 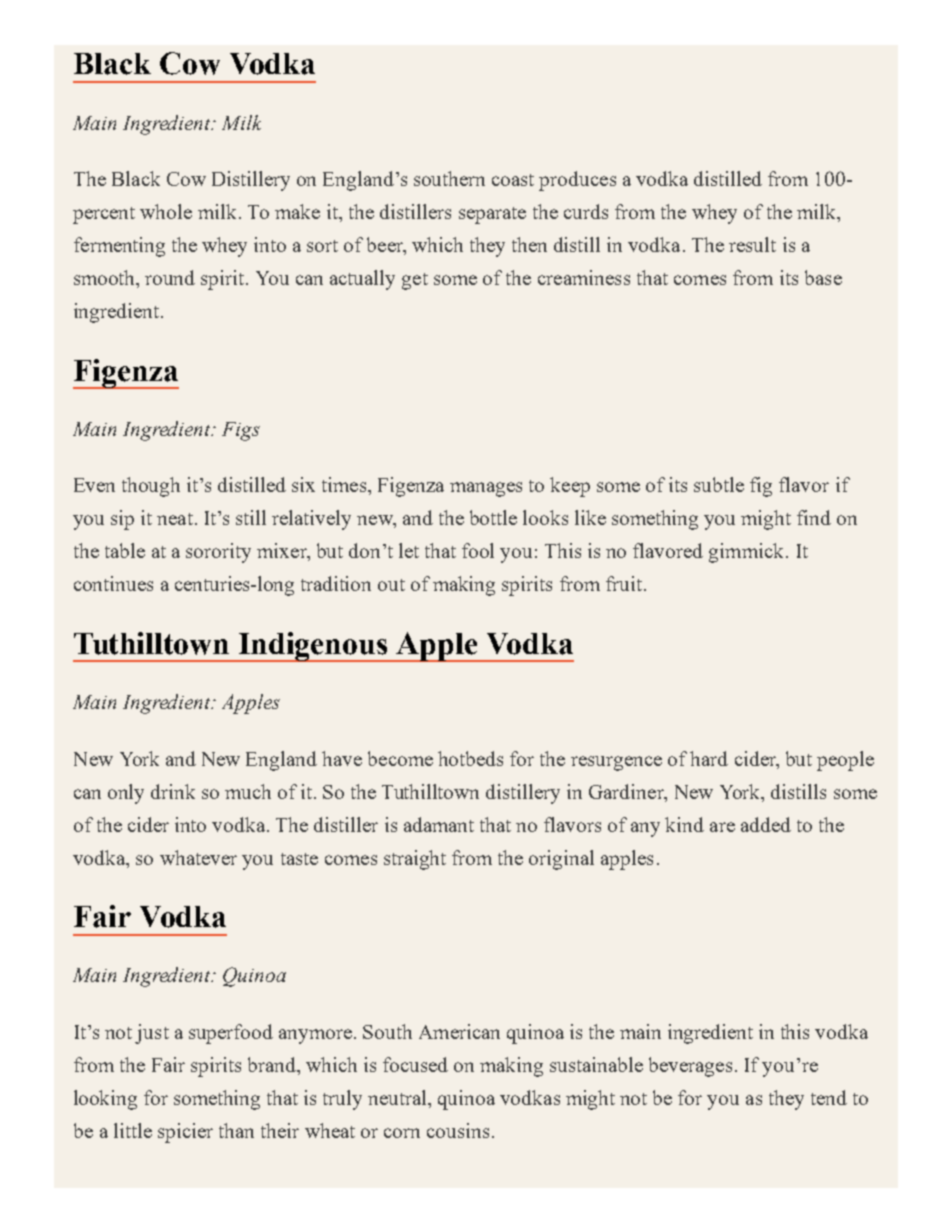 I want to click on spicier, so click(x=185, y=1133).
